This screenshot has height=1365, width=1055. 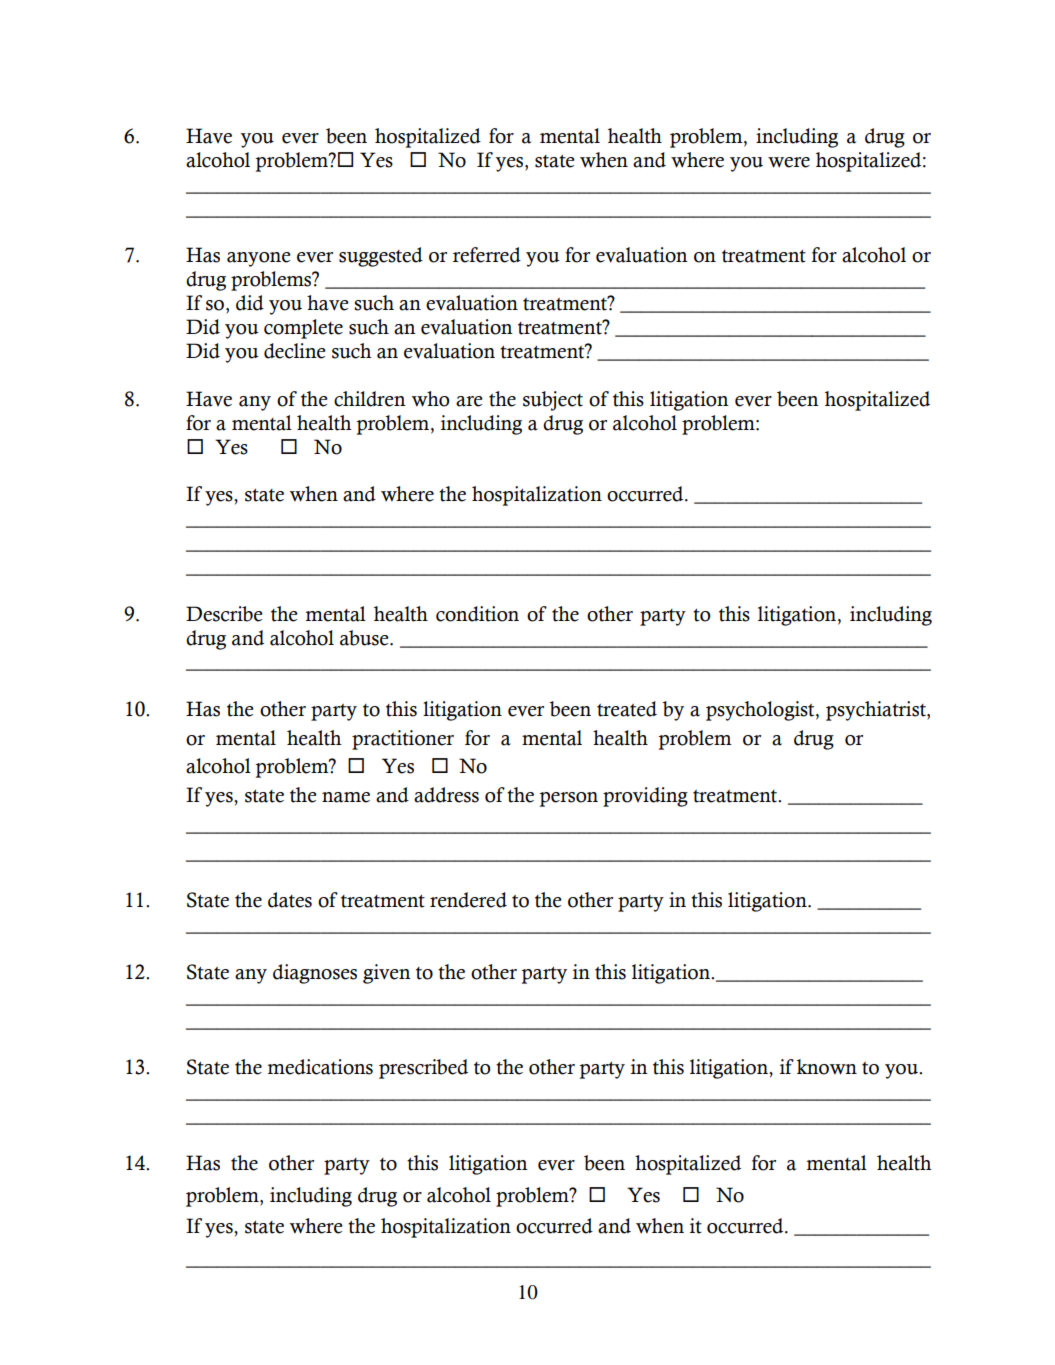 I want to click on practitioner, so click(x=403, y=740).
